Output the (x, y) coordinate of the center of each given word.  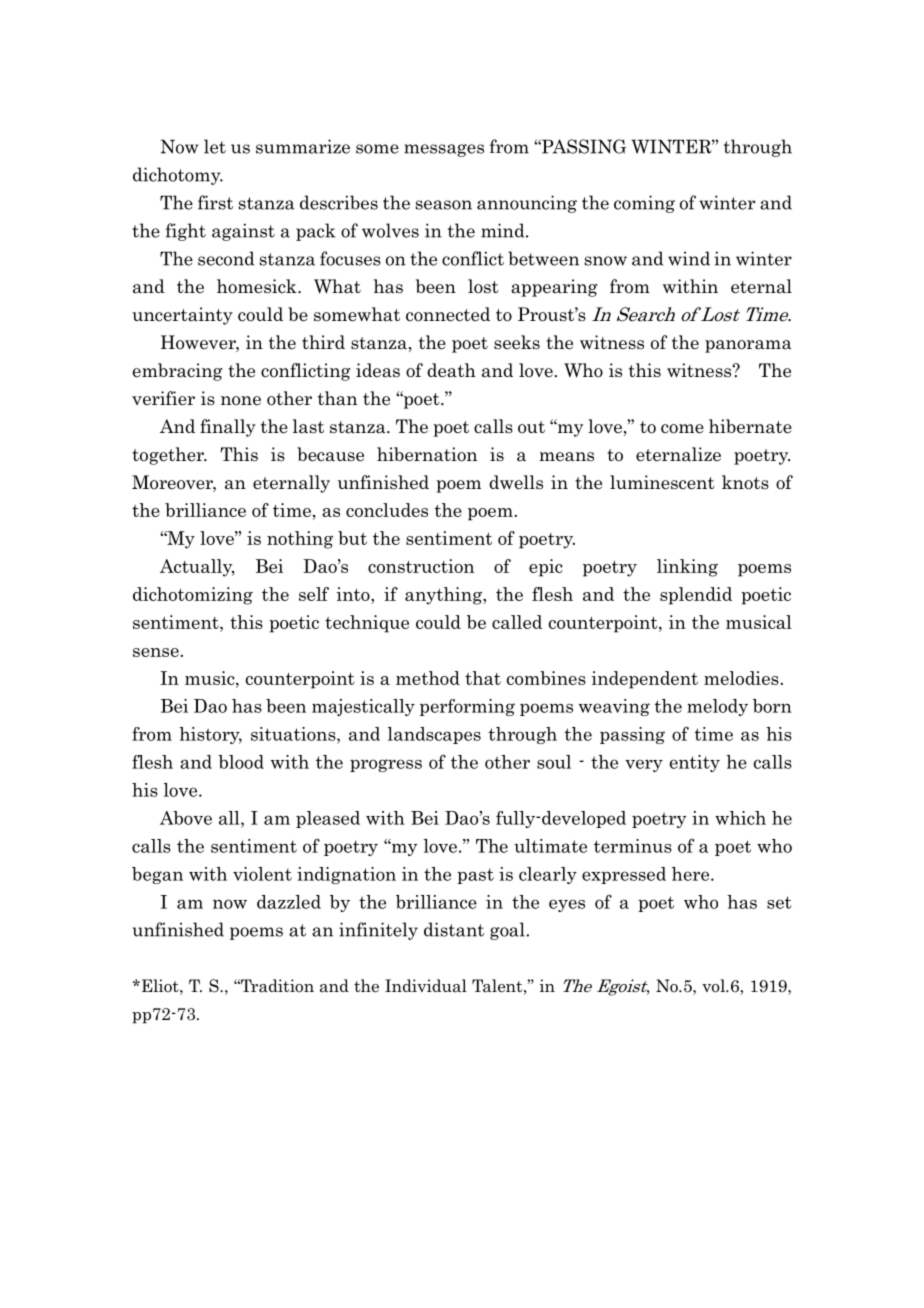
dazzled (289, 902)
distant (454, 929)
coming (644, 204)
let (215, 146)
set (779, 902)
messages (444, 150)
